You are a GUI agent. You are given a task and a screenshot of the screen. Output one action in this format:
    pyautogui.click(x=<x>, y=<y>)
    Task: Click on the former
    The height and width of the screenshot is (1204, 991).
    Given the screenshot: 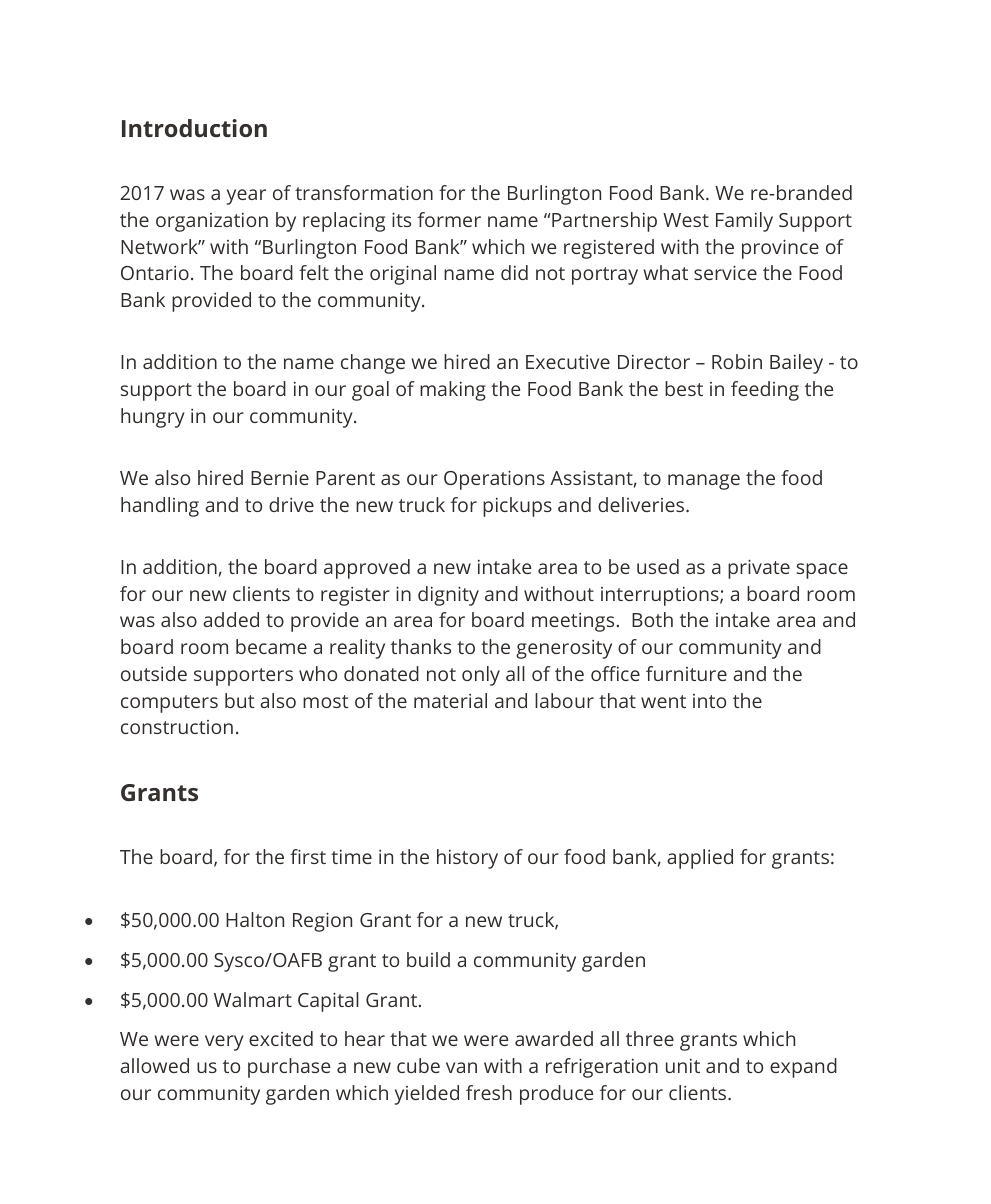 What is the action you would take?
    pyautogui.click(x=449, y=219)
